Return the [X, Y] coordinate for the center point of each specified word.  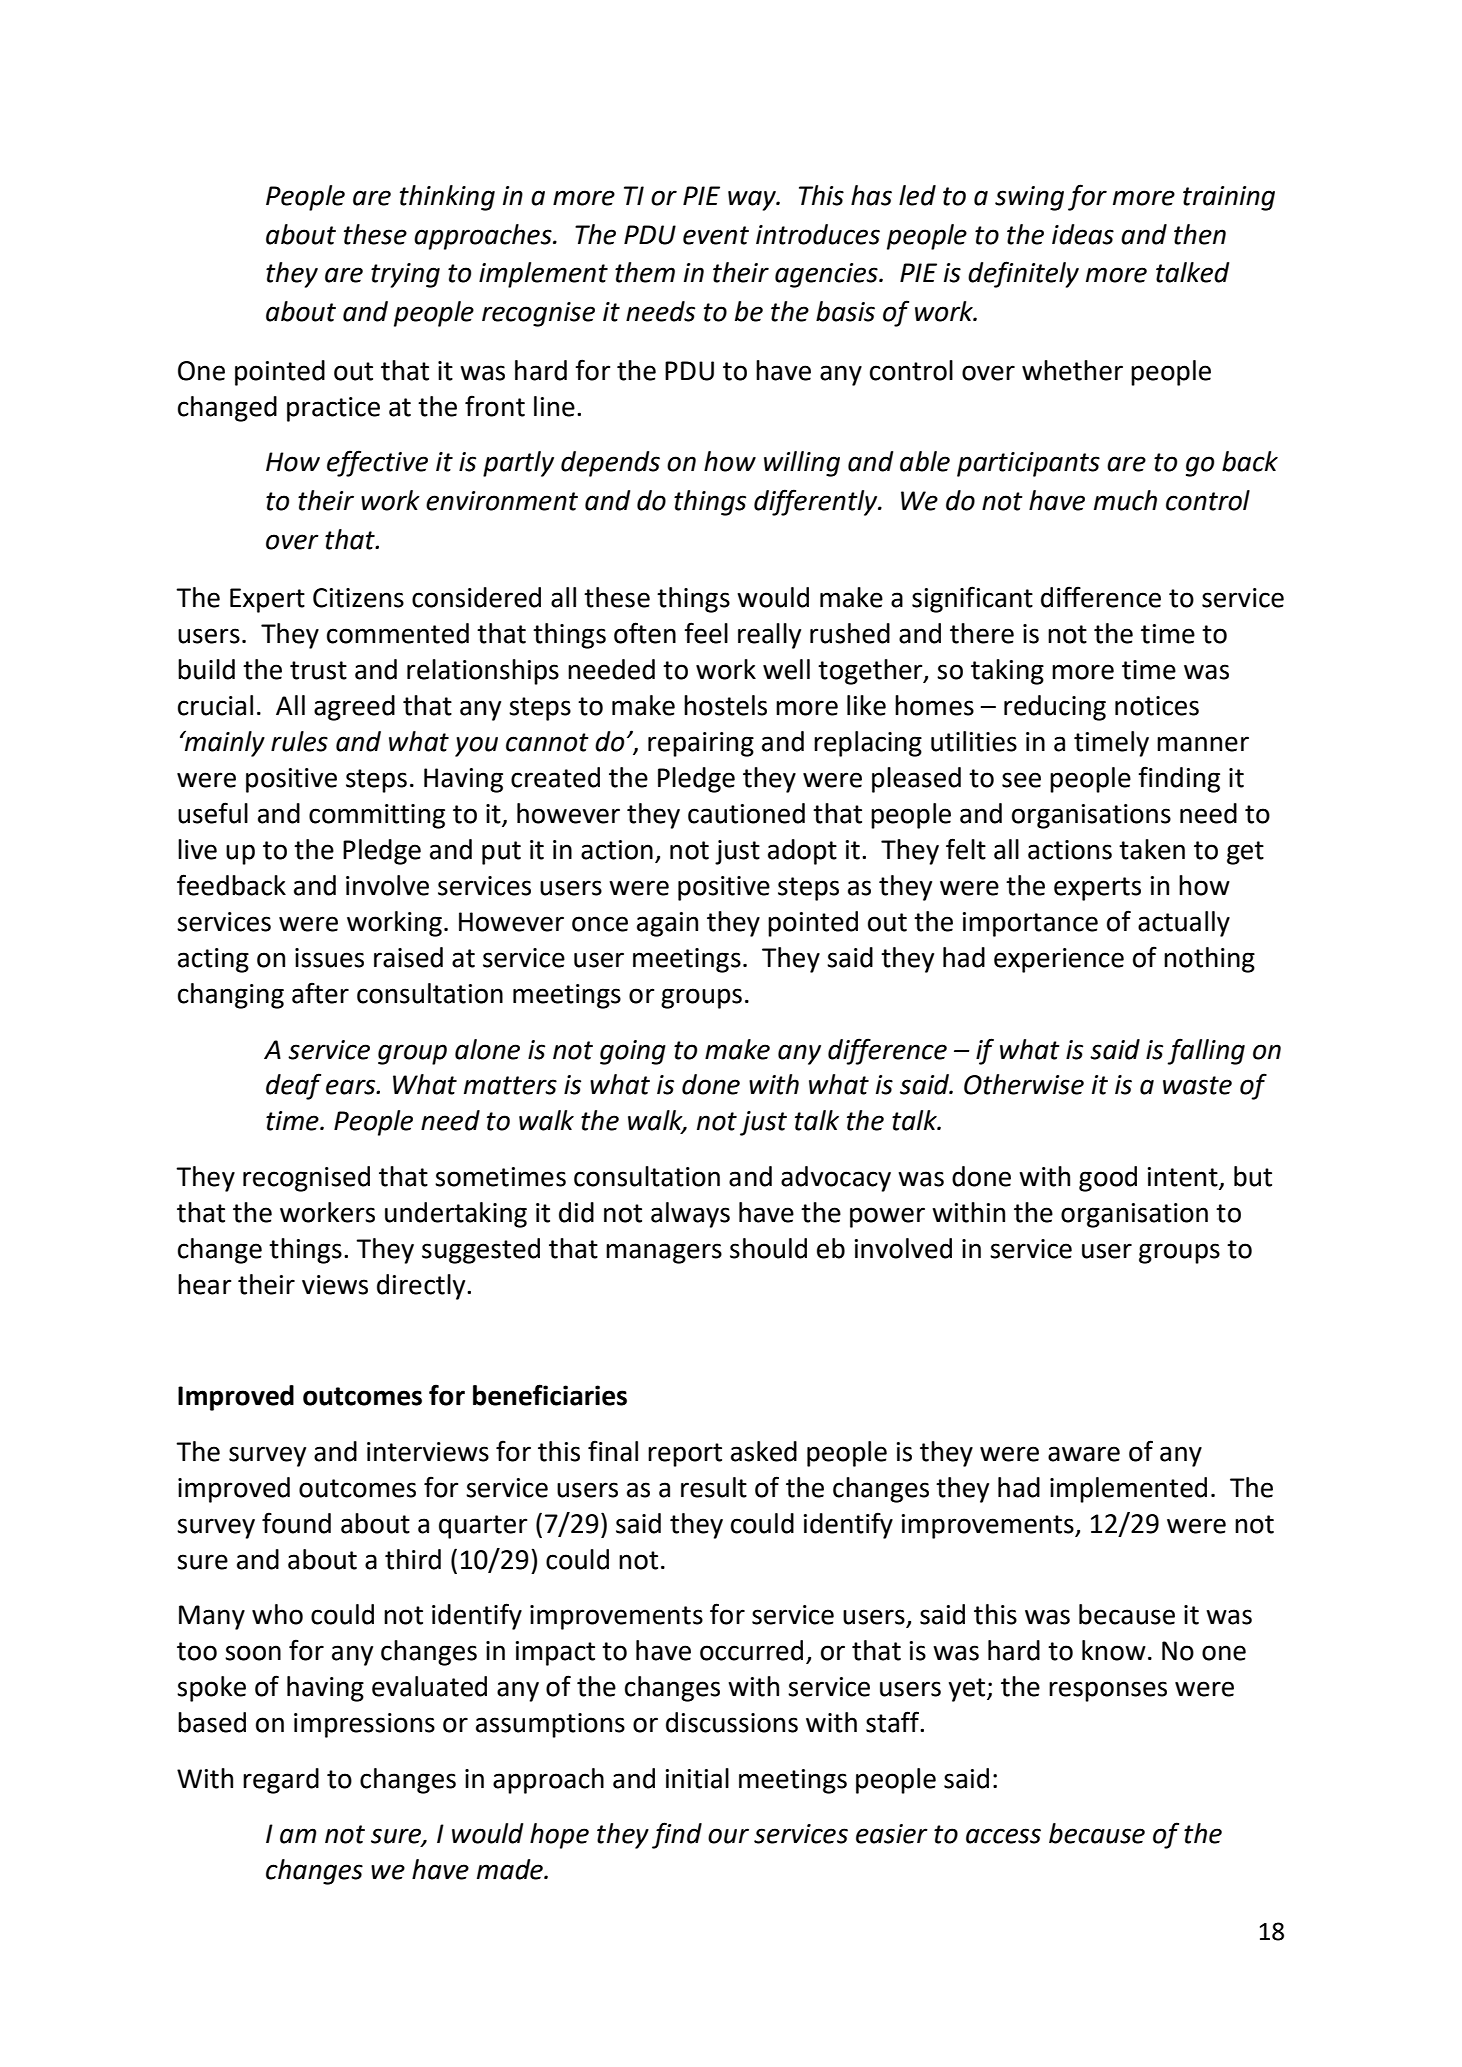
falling [1206, 1051]
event [716, 235]
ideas [1083, 234]
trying [405, 275]
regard [281, 1781]
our [728, 1836]
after [320, 993]
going [633, 1052]
